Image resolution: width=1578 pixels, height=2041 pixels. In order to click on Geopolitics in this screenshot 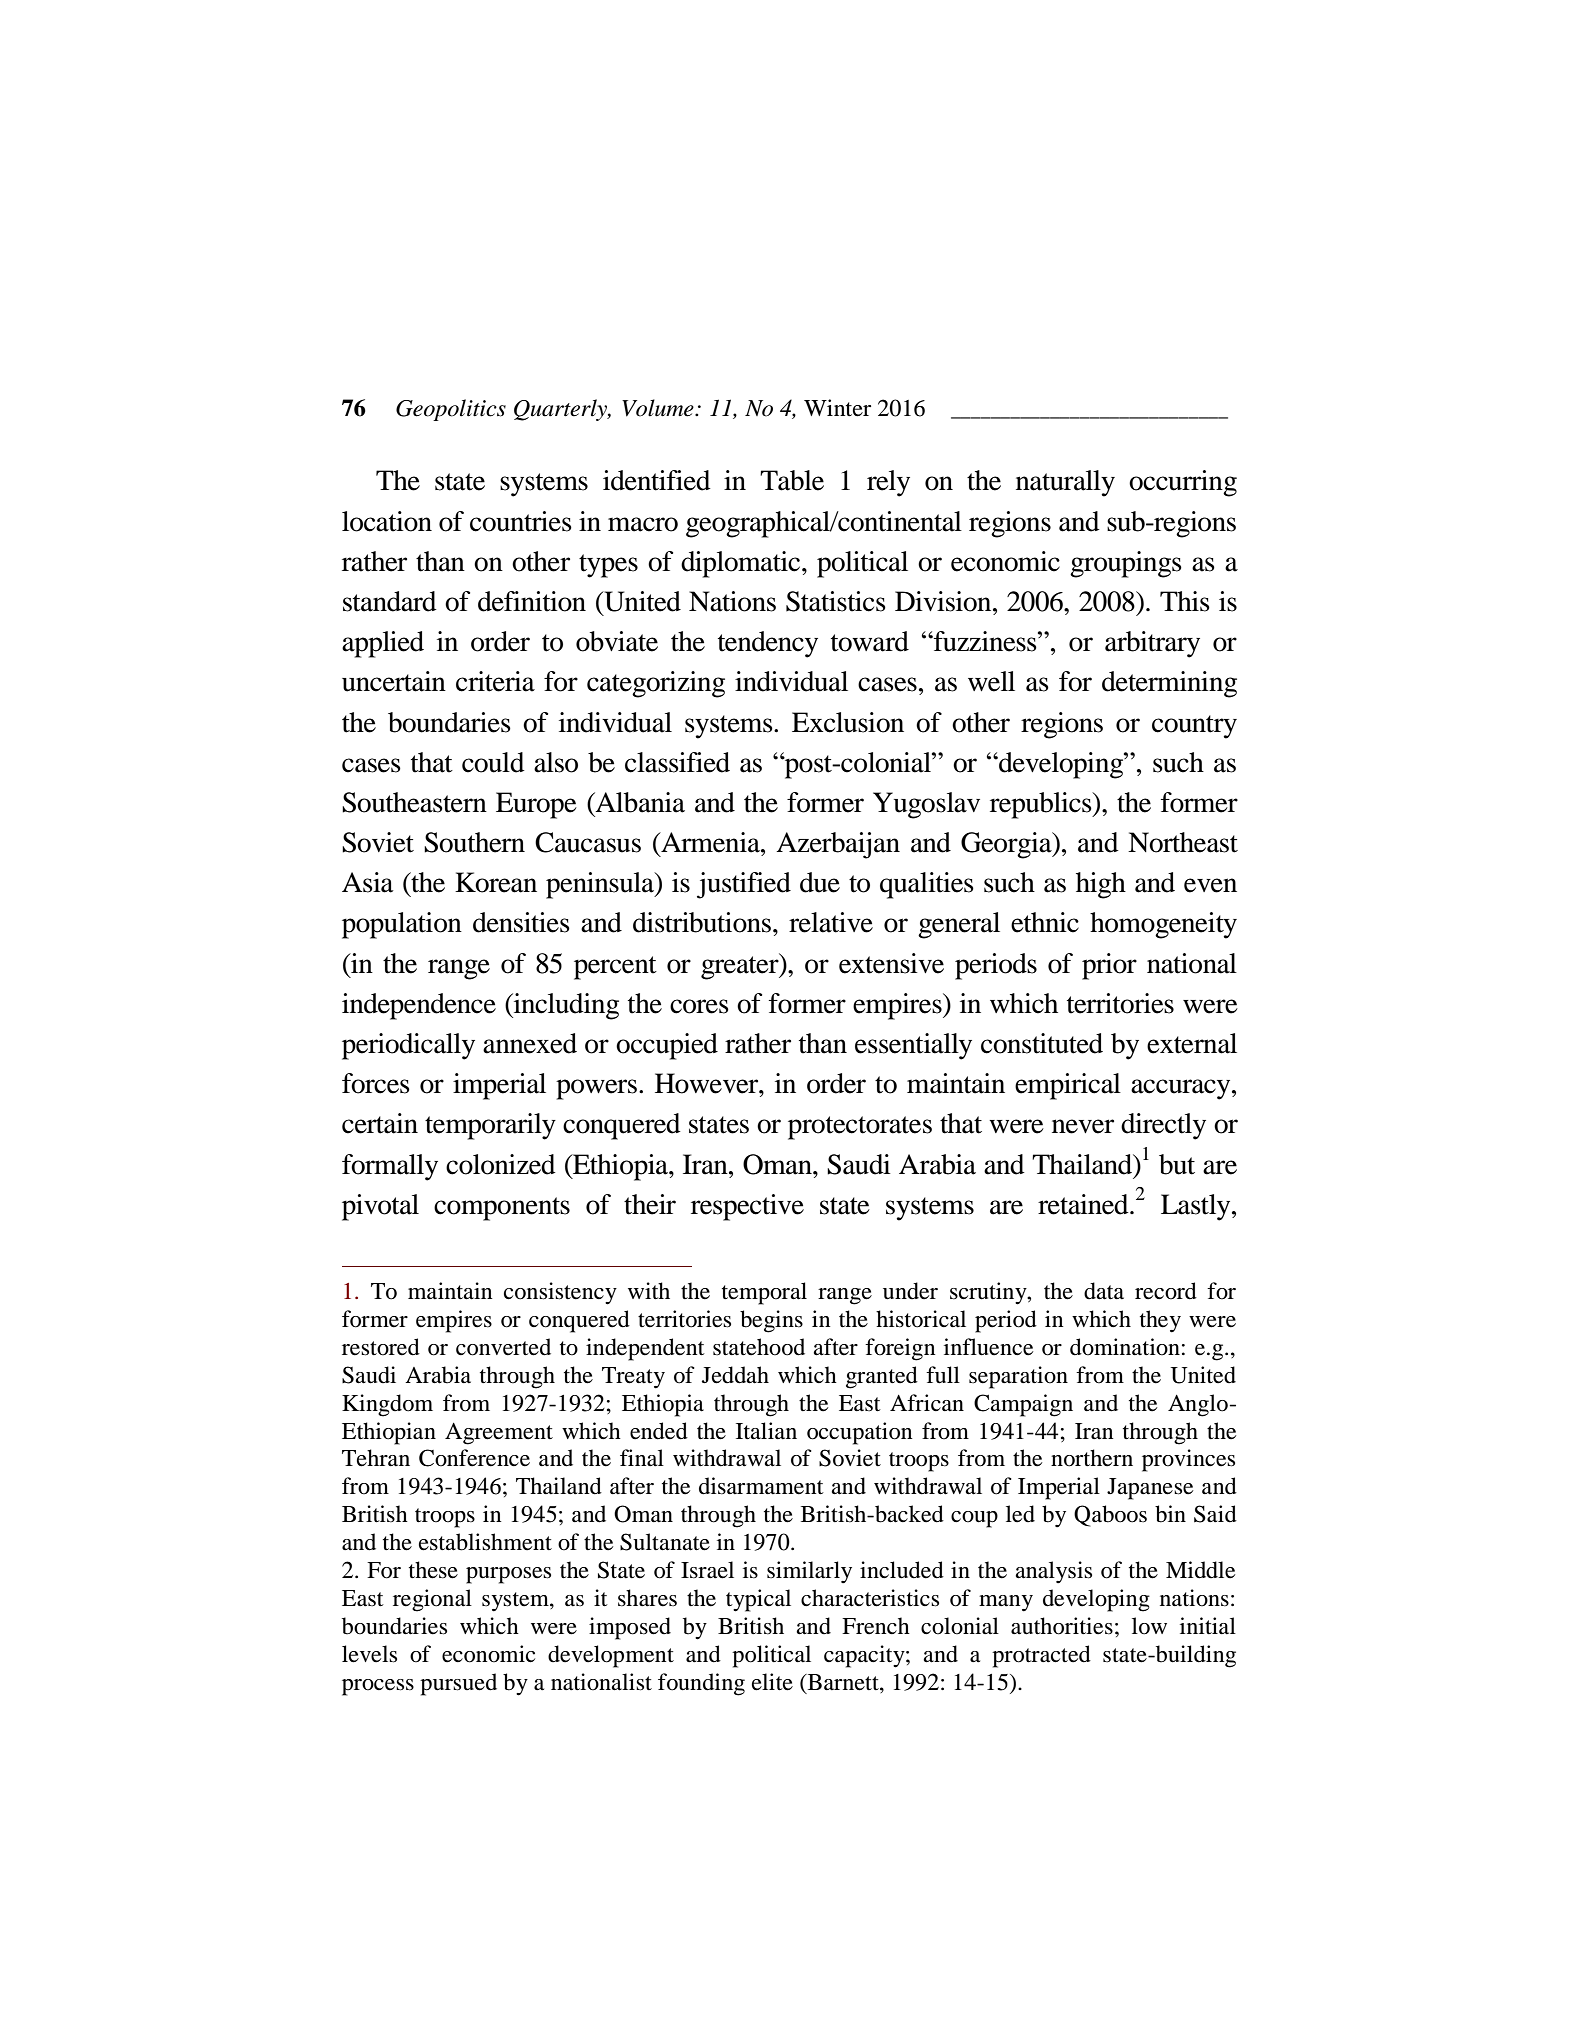, I will do `click(451, 410)`.
